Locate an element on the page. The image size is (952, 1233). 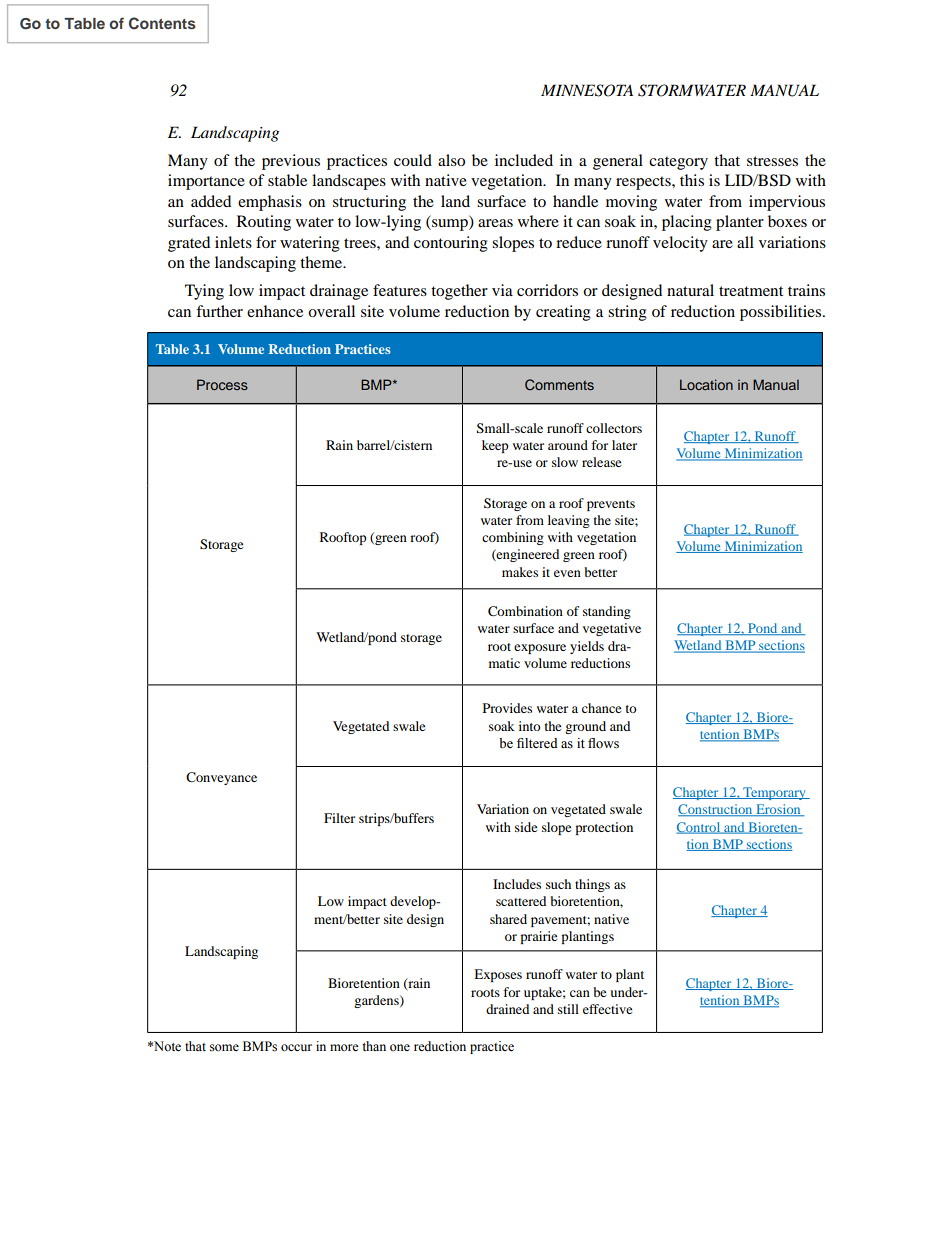
standing is located at coordinates (607, 612).
